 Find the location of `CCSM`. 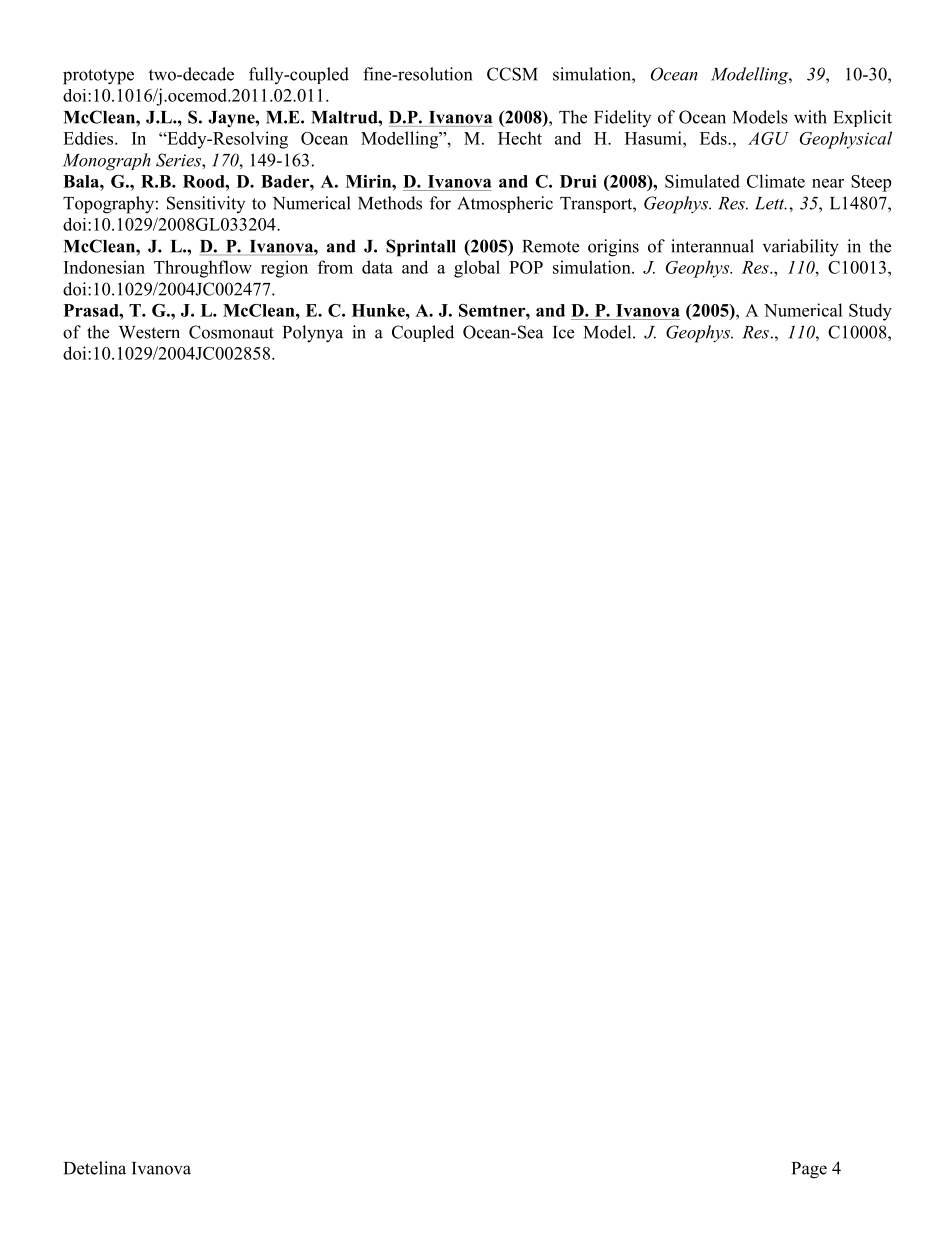

CCSM is located at coordinates (512, 74).
